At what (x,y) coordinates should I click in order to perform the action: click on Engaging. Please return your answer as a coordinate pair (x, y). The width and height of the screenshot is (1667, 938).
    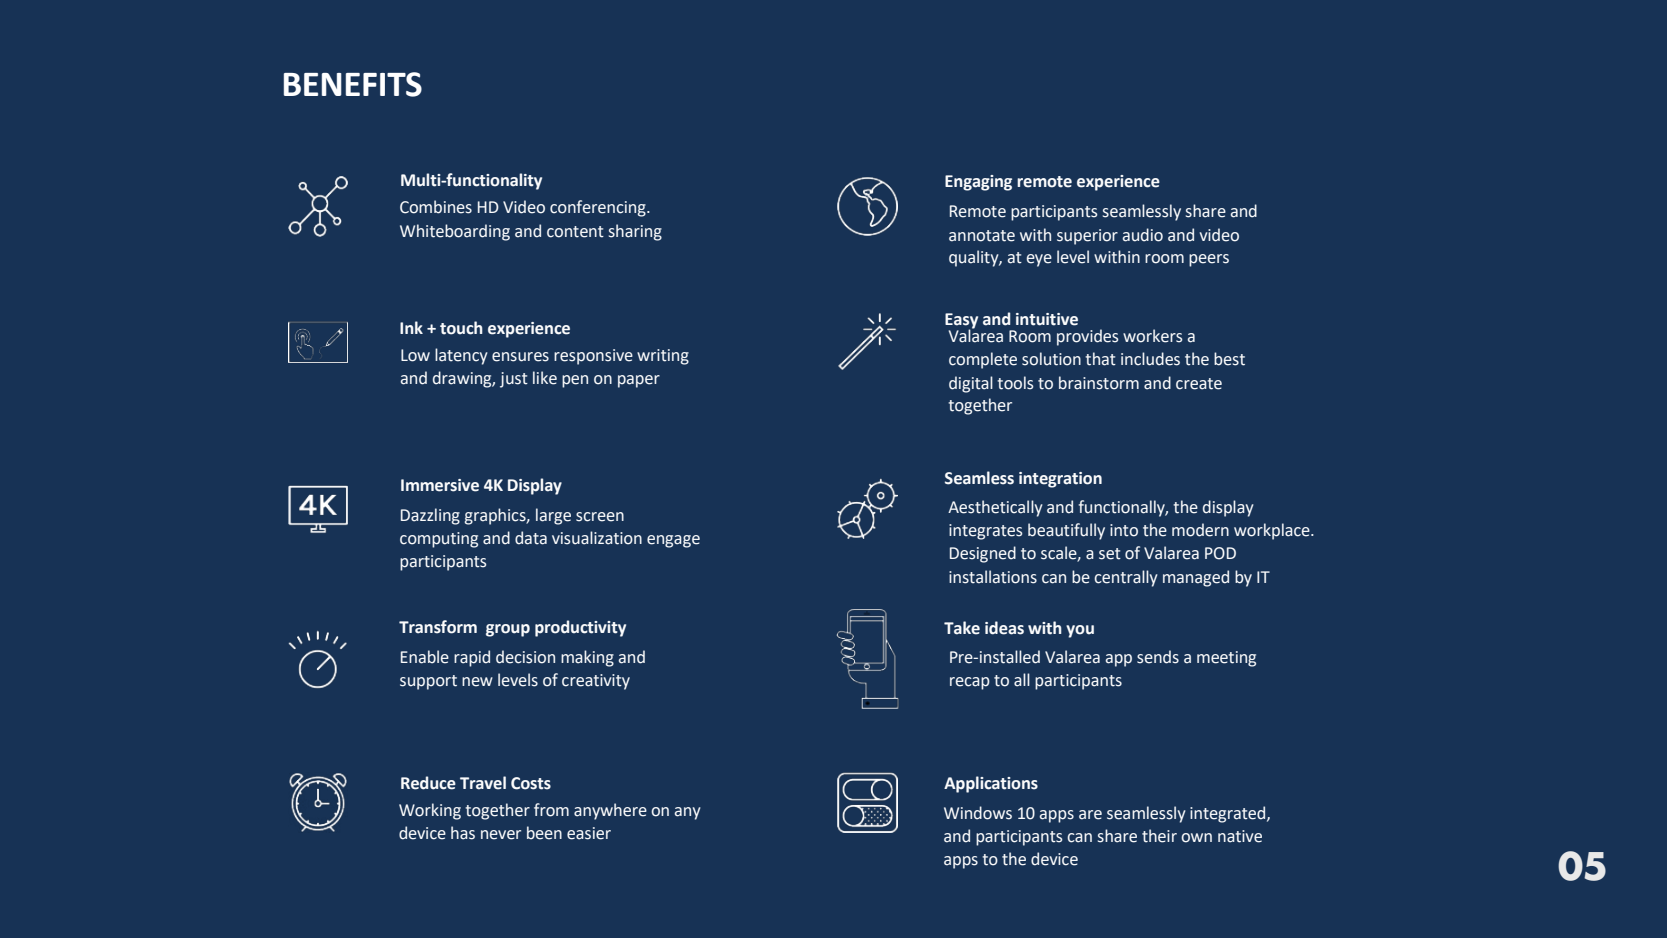
    Looking at the image, I should click on (978, 183).
